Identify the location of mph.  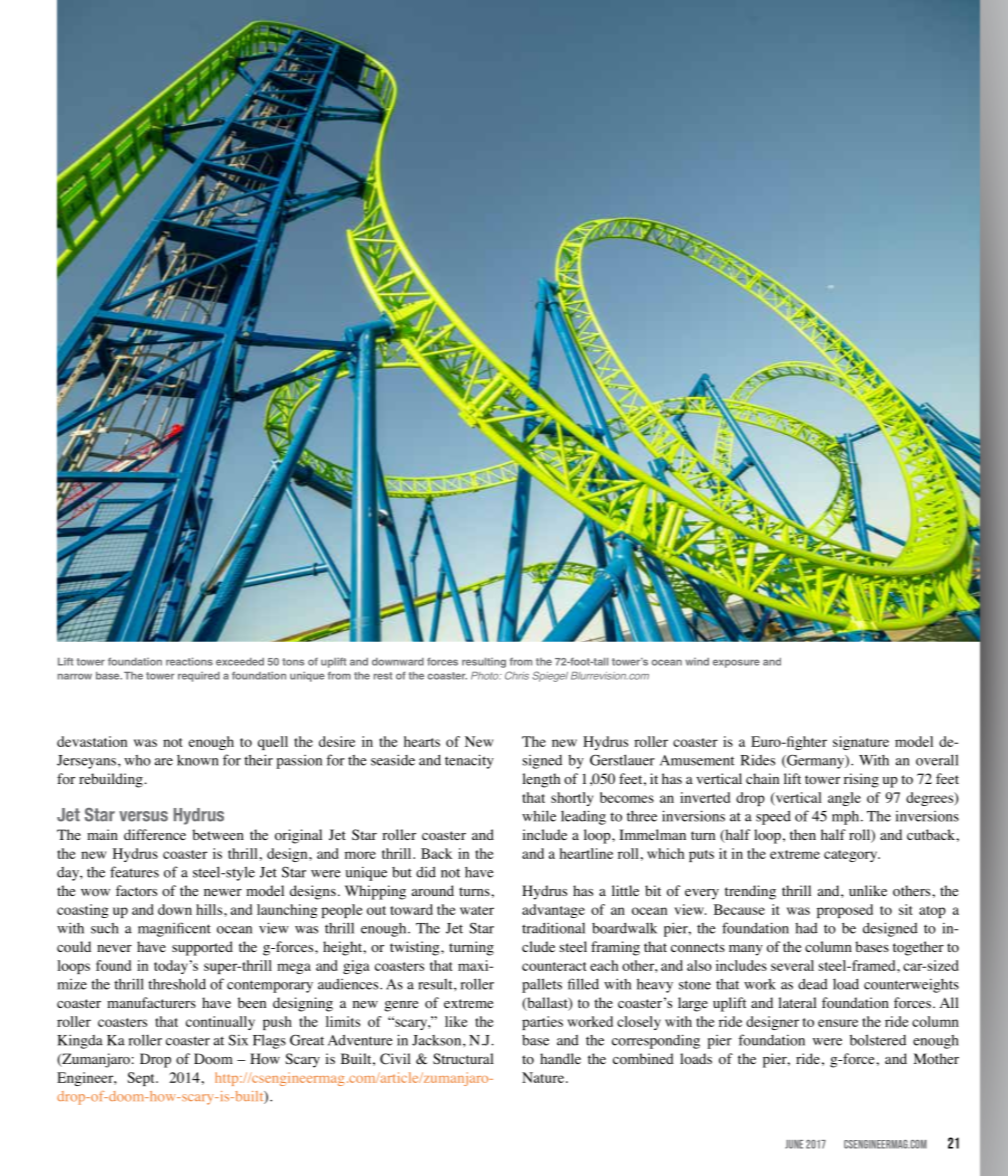
(847, 817).
